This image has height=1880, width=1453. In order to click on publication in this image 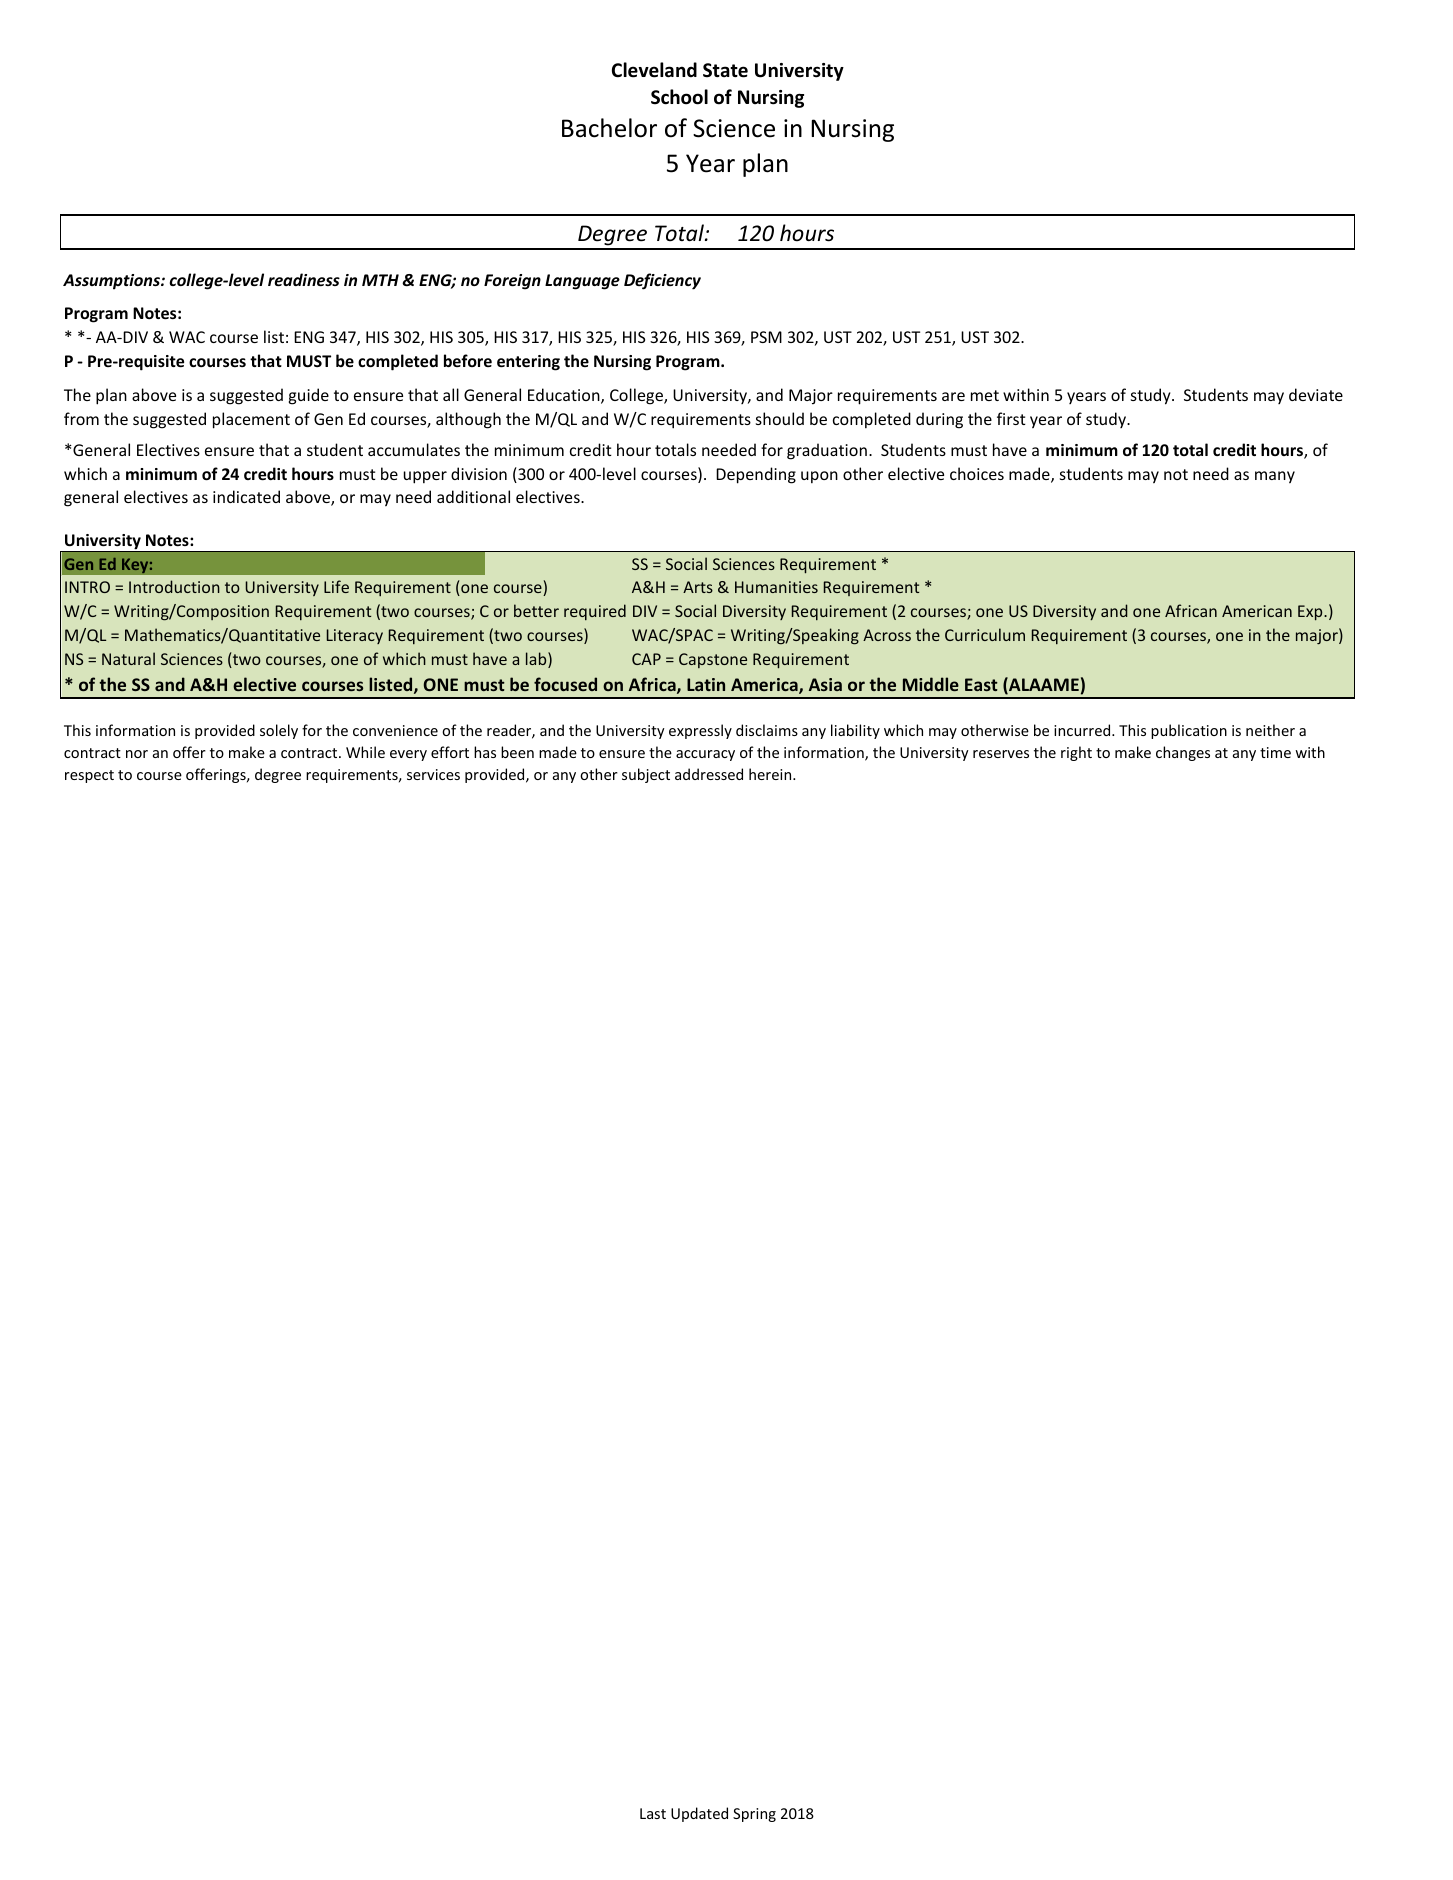, I will do `click(1189, 731)`.
